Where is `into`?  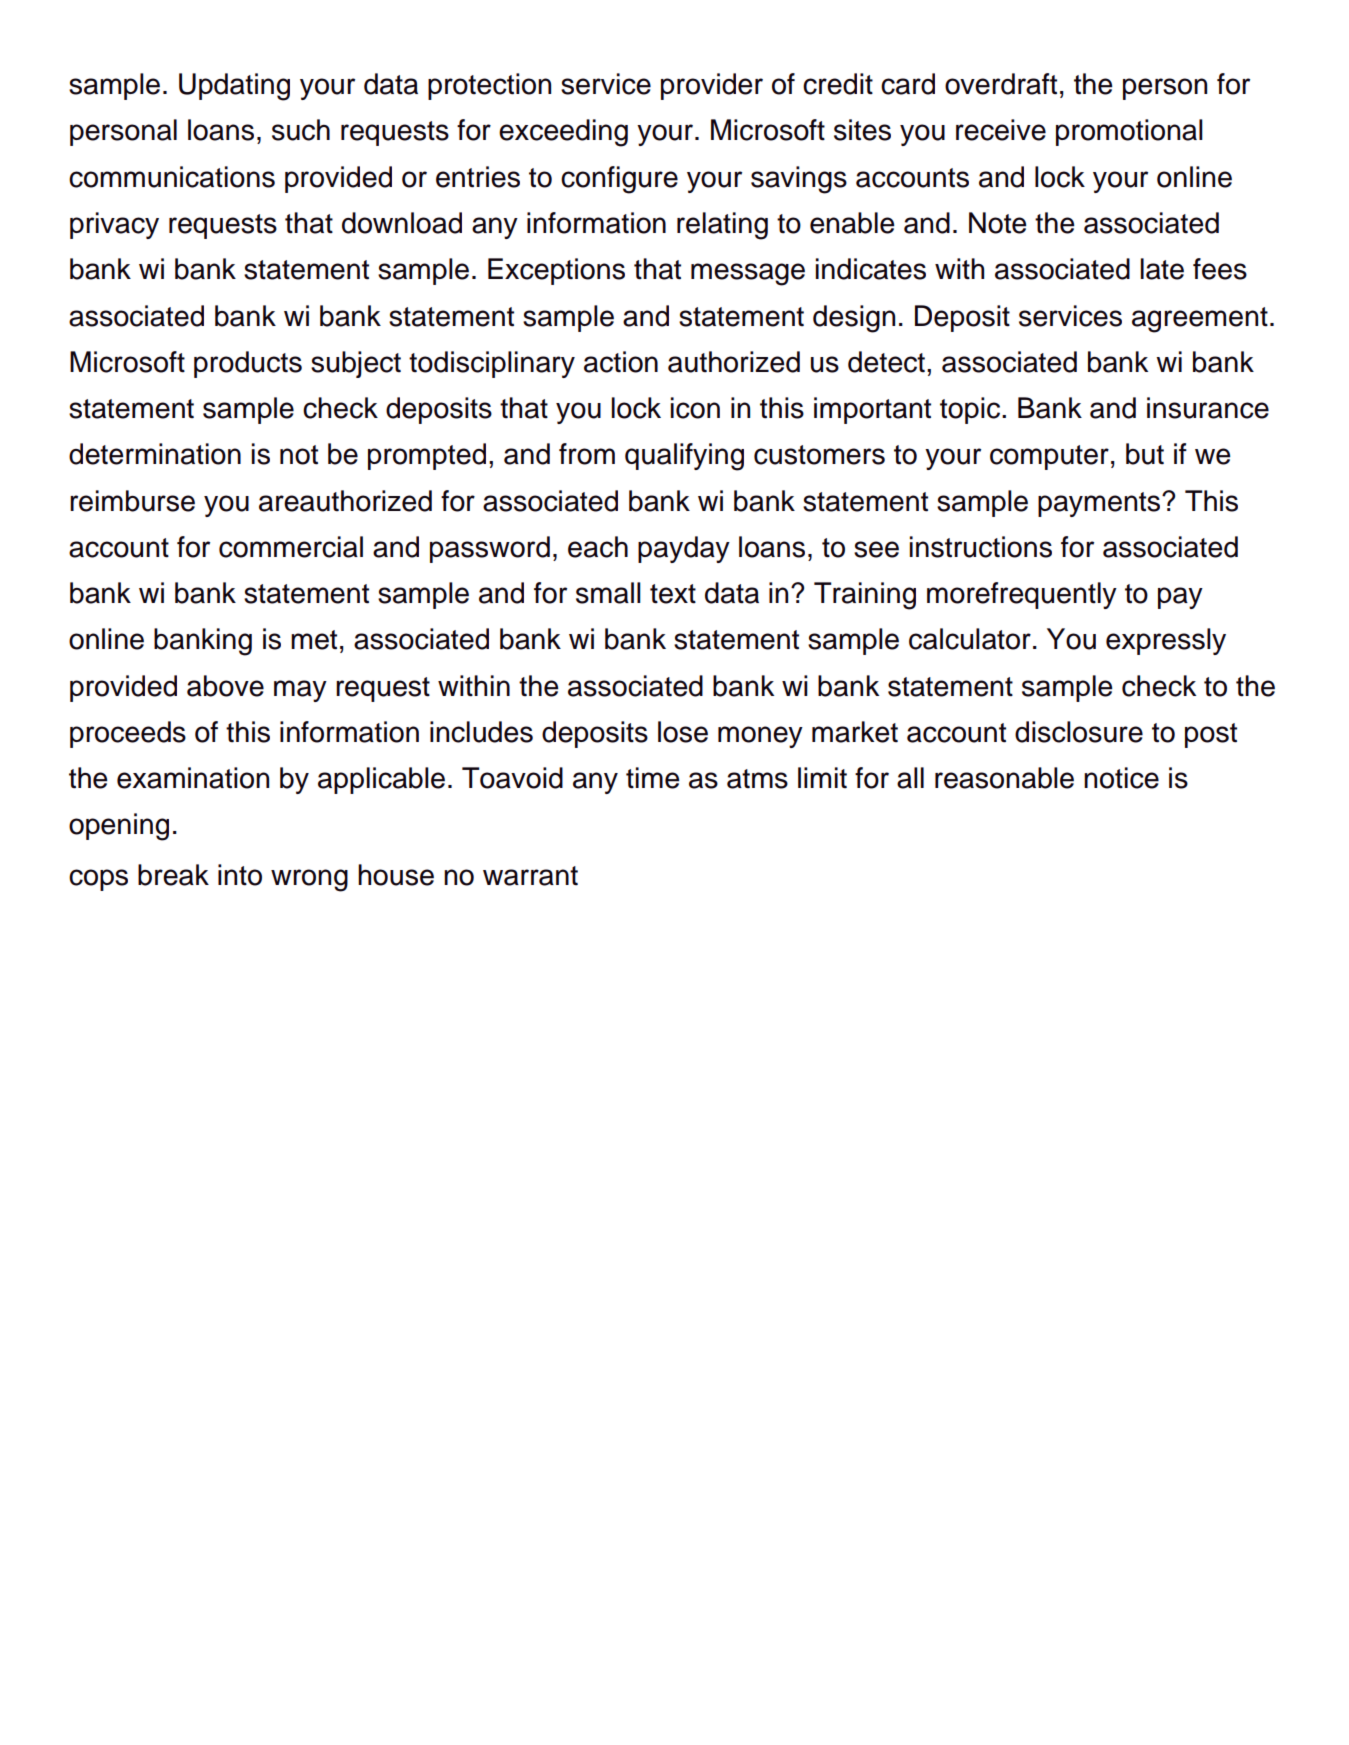
into is located at coordinates (240, 875).
